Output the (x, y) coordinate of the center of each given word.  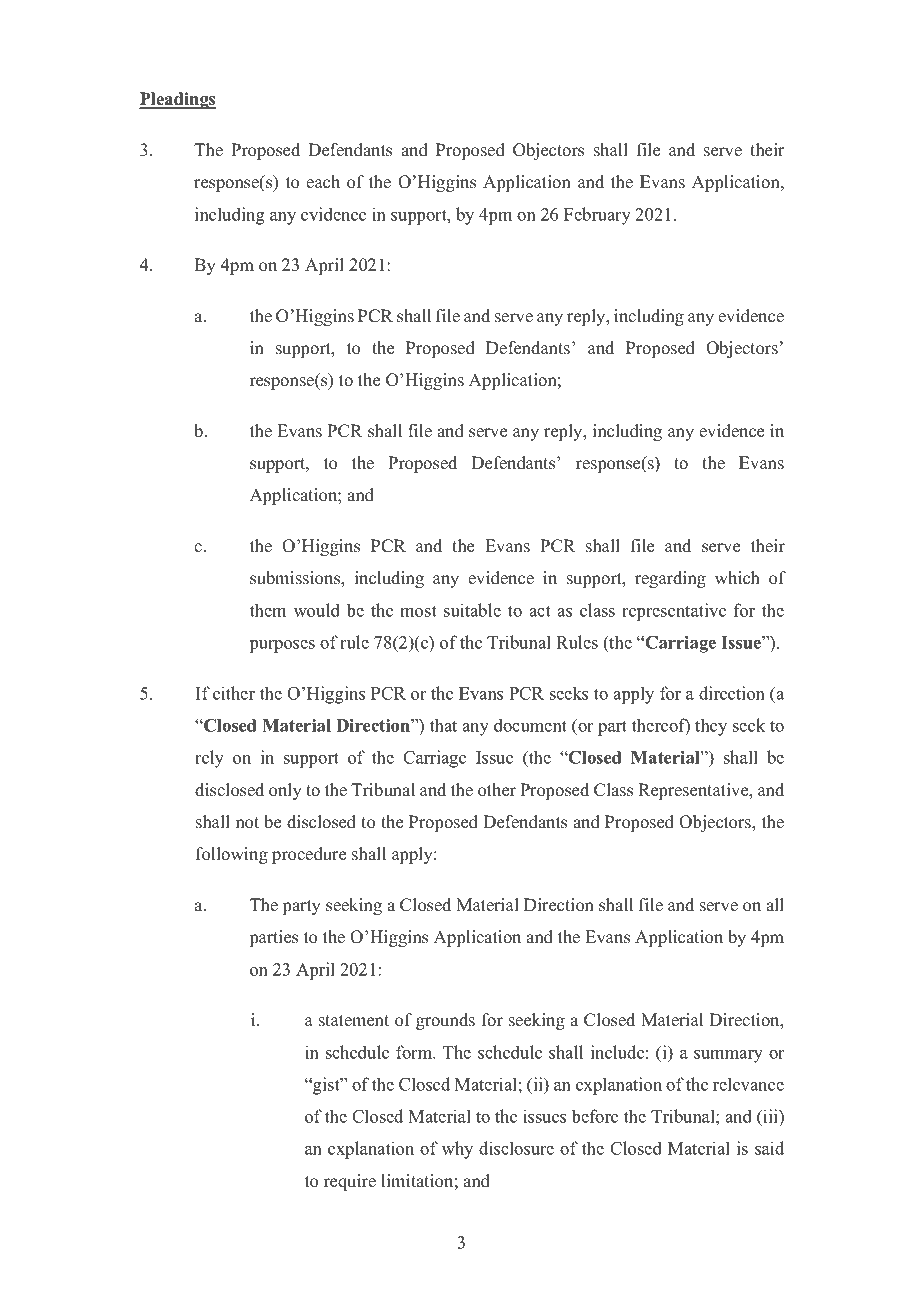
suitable (472, 610)
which (737, 578)
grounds (445, 1021)
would (317, 610)
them (268, 610)
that (443, 725)
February (597, 216)
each (323, 182)
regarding (670, 579)
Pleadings (177, 100)
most (418, 611)
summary (728, 1056)
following (232, 855)
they (711, 727)
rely (209, 759)
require (350, 1182)
